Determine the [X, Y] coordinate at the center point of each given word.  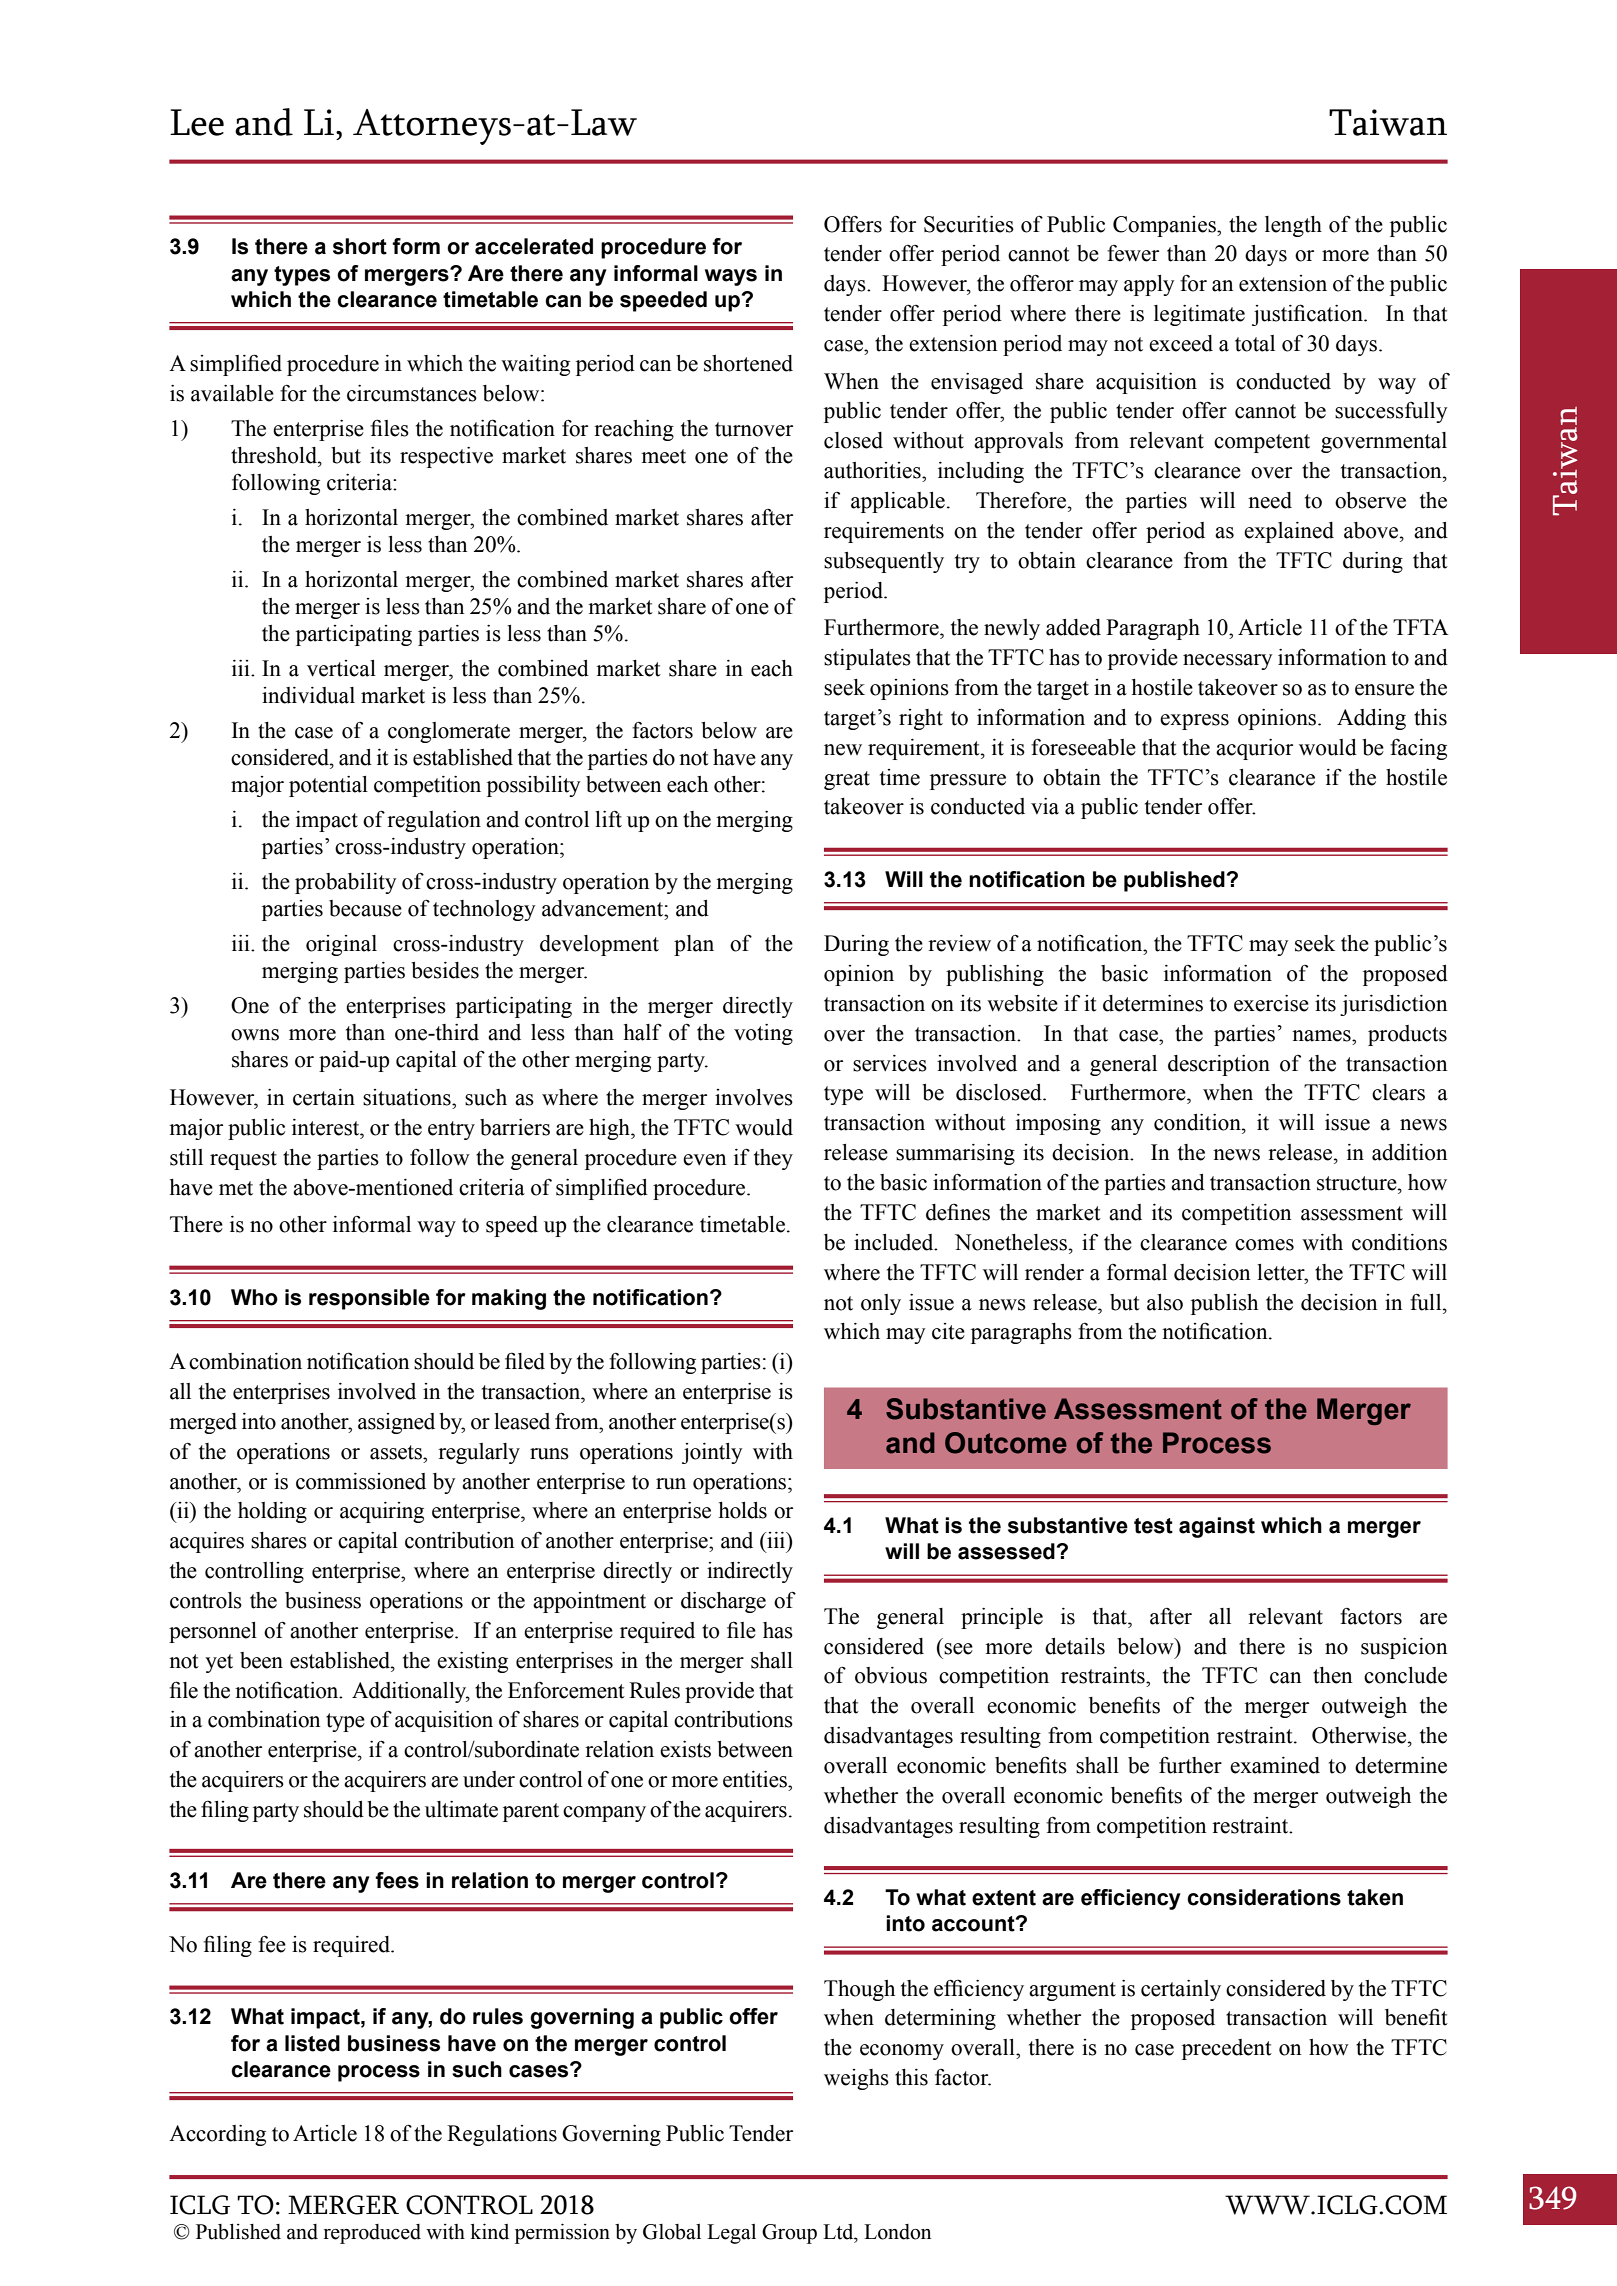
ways [731, 277]
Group [789, 2234]
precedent [1227, 2049]
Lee [197, 122]
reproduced [372, 2234]
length [1293, 226]
